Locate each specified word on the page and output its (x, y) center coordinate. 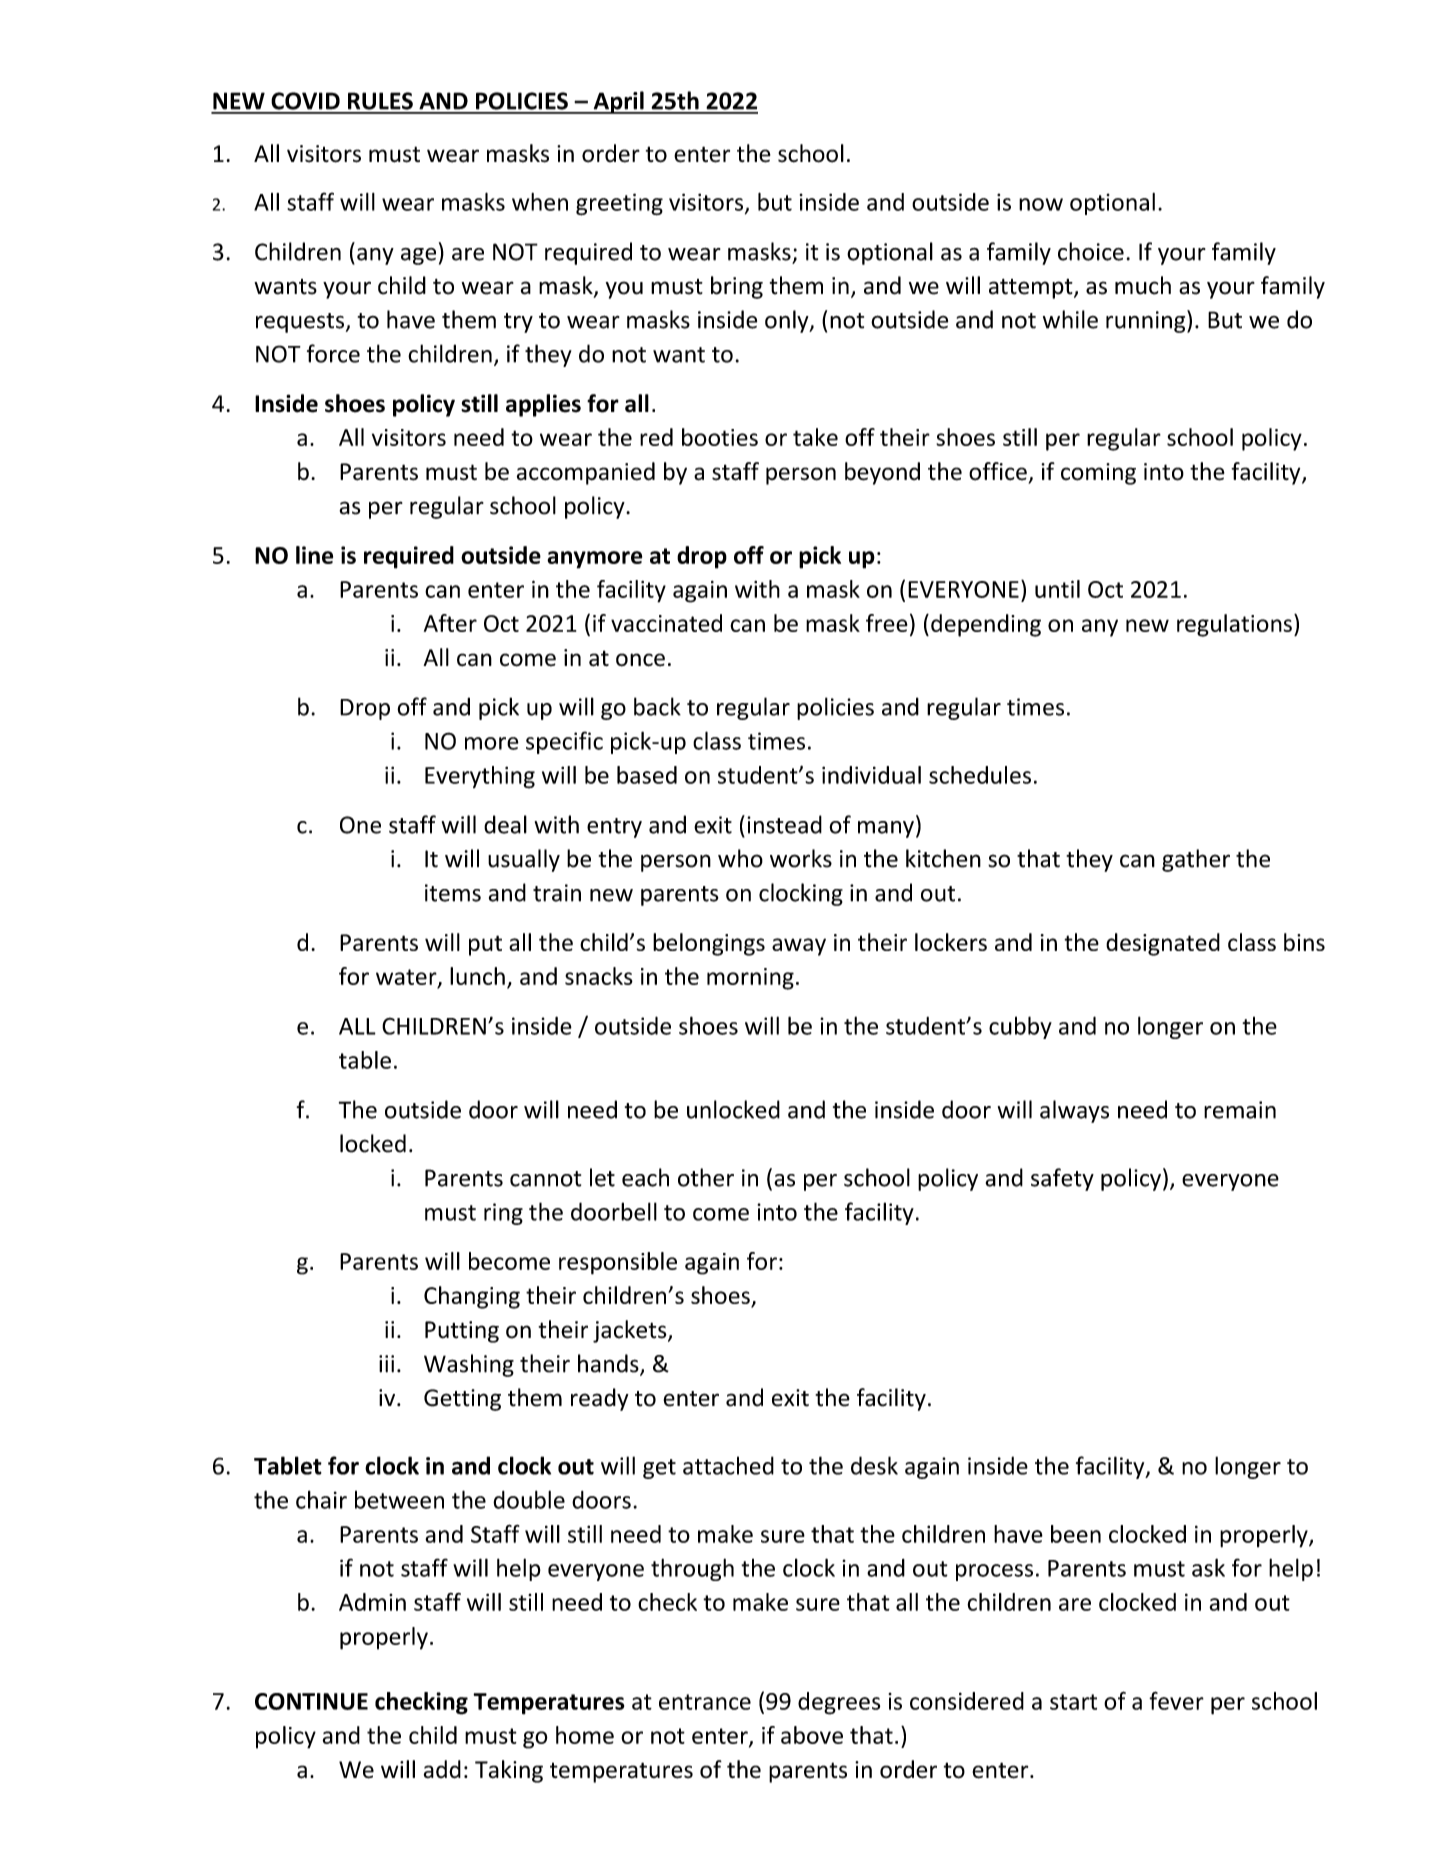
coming (1098, 474)
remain (1240, 1110)
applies (543, 405)
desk (874, 1465)
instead (784, 824)
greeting (619, 204)
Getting (462, 1400)
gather (1196, 860)
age (418, 256)
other (706, 1177)
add (442, 1769)
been (1076, 1534)
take (815, 437)
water (407, 978)
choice (1091, 251)
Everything (480, 777)
